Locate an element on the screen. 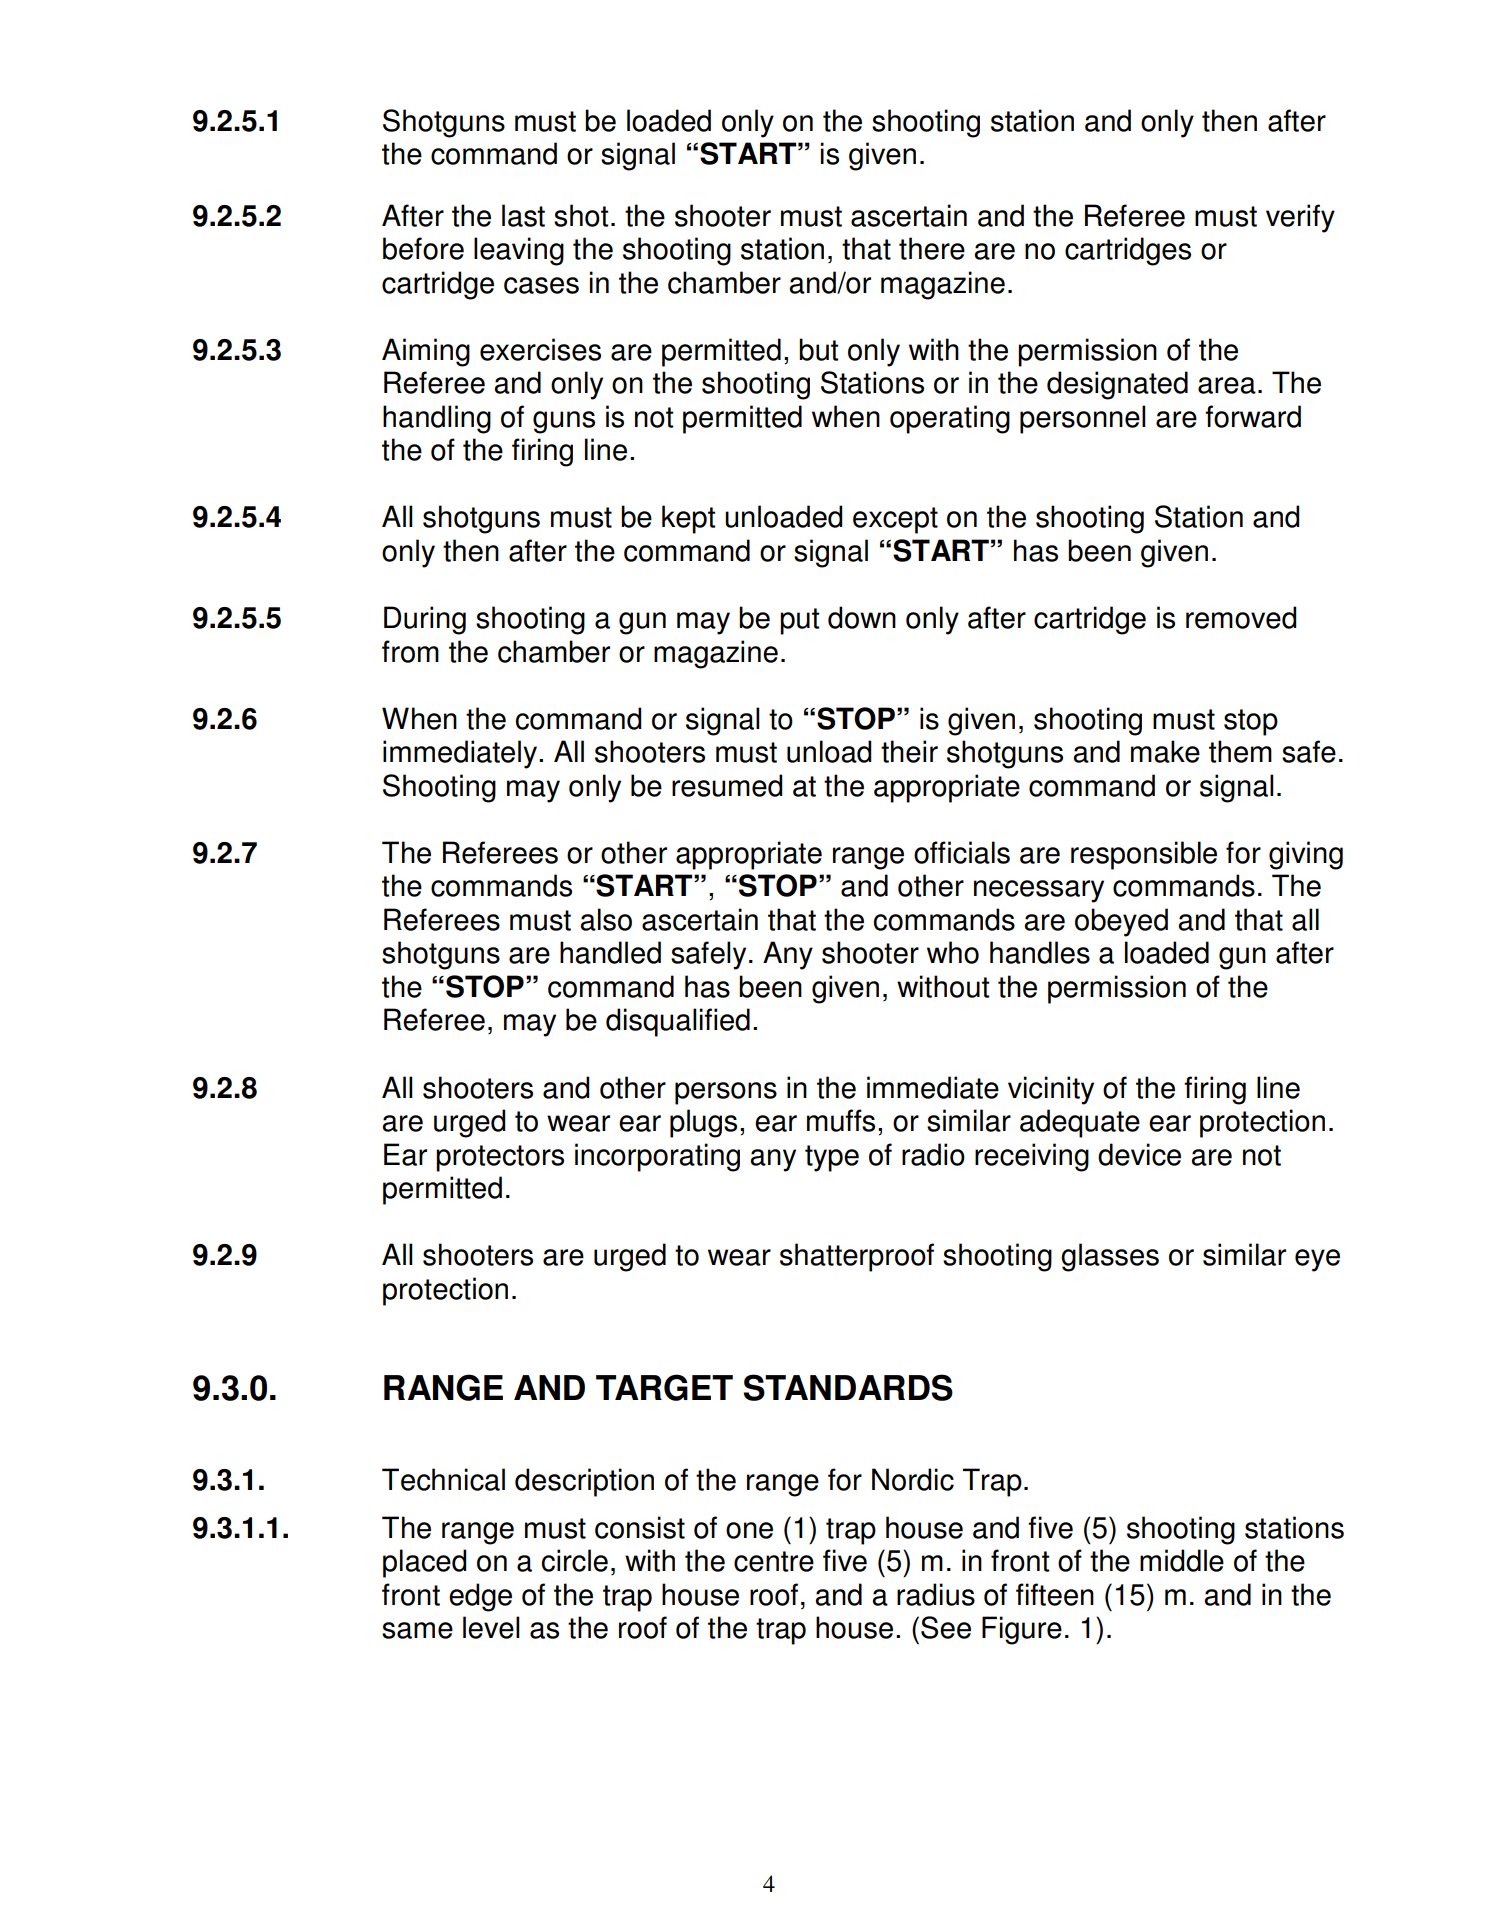 The height and width of the screenshot is (1925, 1487). edge is located at coordinates (480, 1597).
